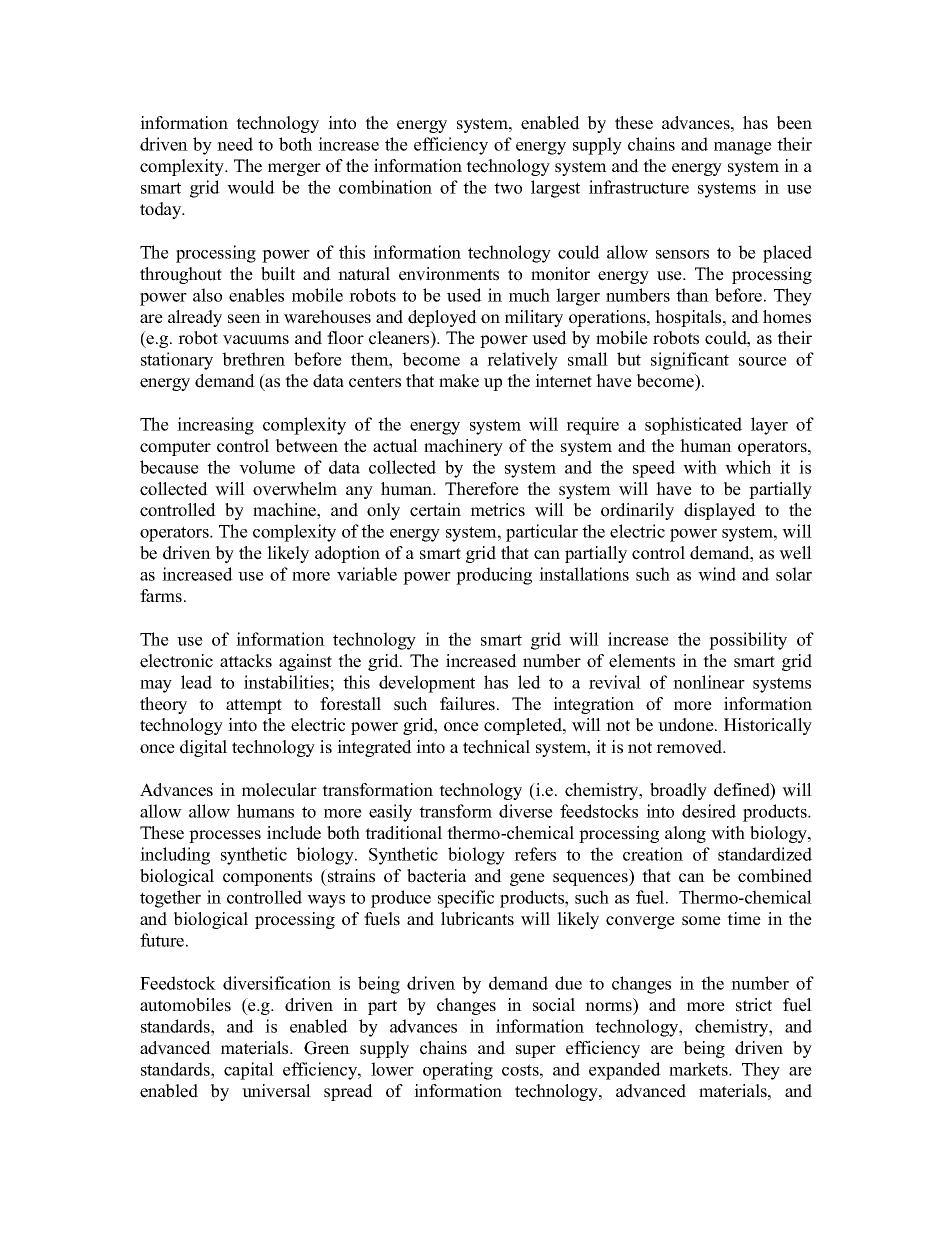 This image has width=952, height=1233. Describe the element at coordinates (246, 661) in the image. I see `attacks` at that location.
